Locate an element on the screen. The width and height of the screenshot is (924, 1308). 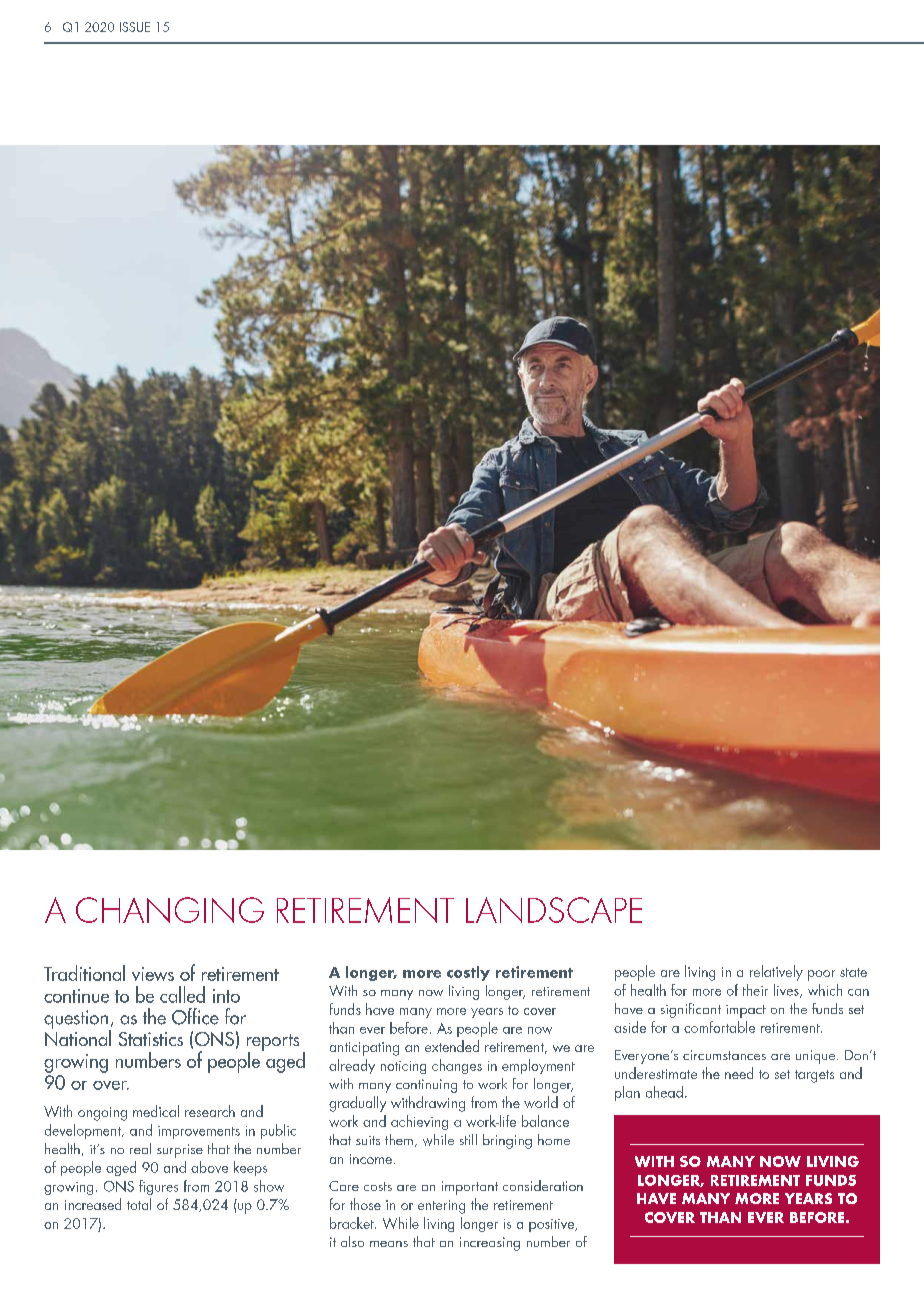
relatively is located at coordinates (776, 973).
